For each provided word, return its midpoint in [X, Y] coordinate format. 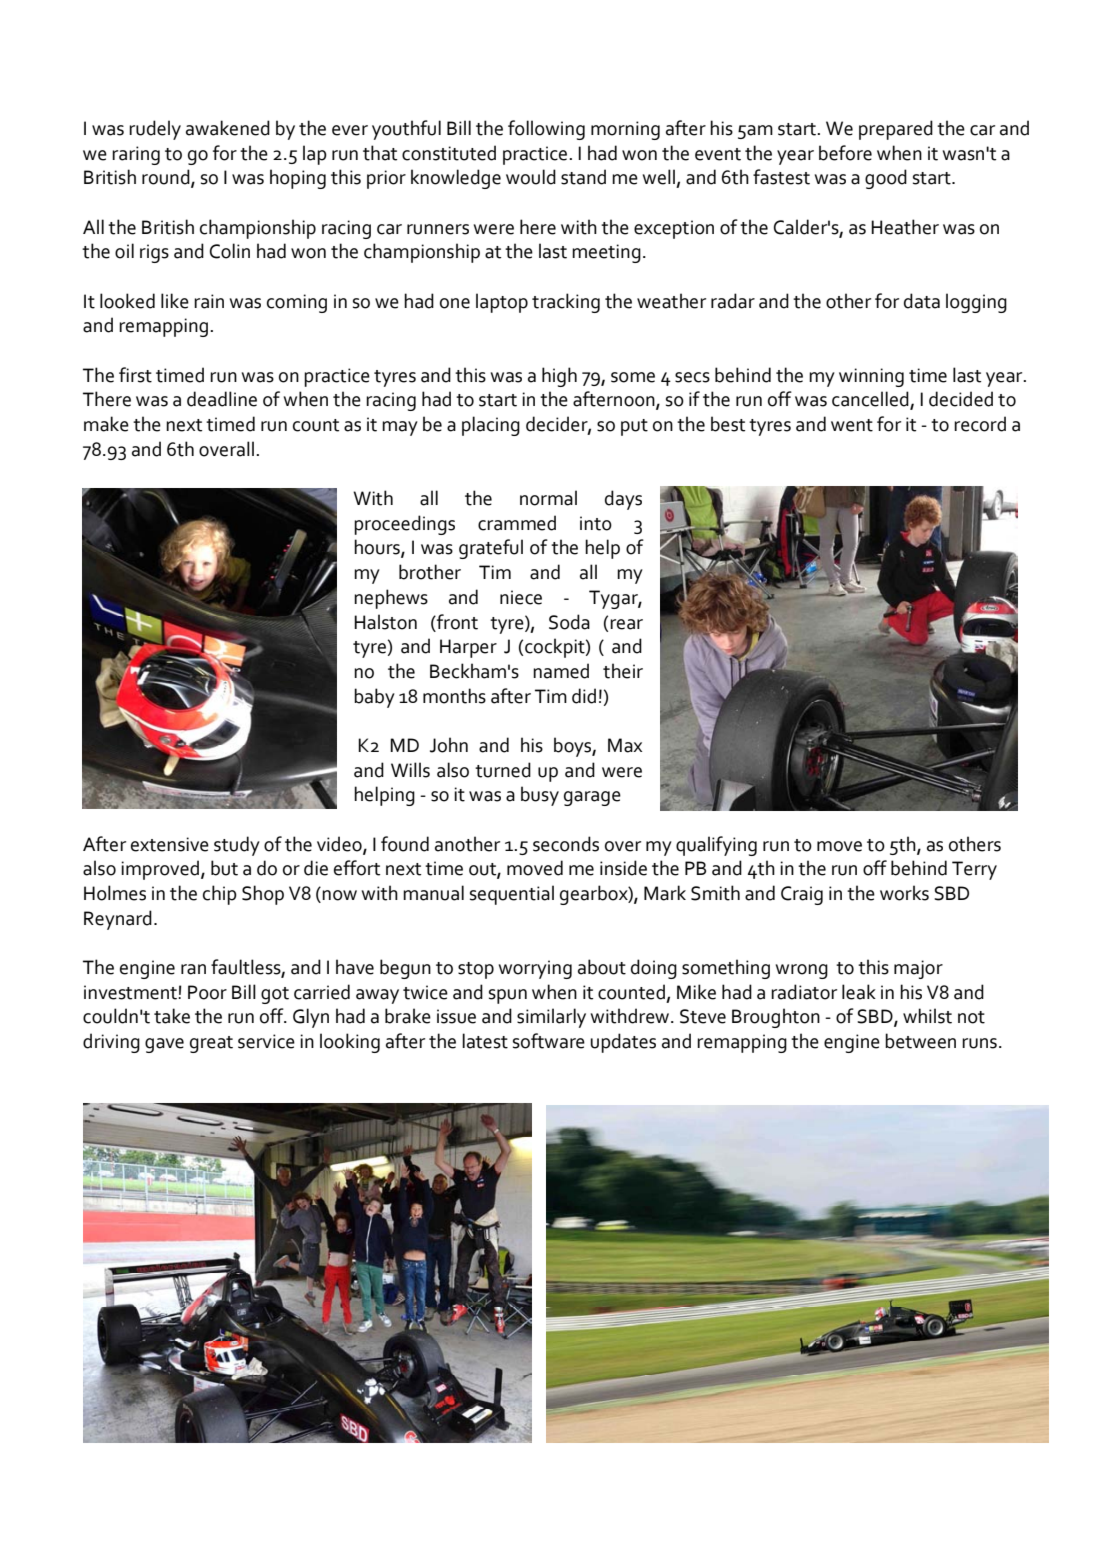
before [845, 153]
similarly [551, 1018]
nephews [391, 599]
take [172, 1016]
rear [626, 624]
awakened [228, 128]
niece [521, 597]
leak [859, 992]
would [531, 177]
